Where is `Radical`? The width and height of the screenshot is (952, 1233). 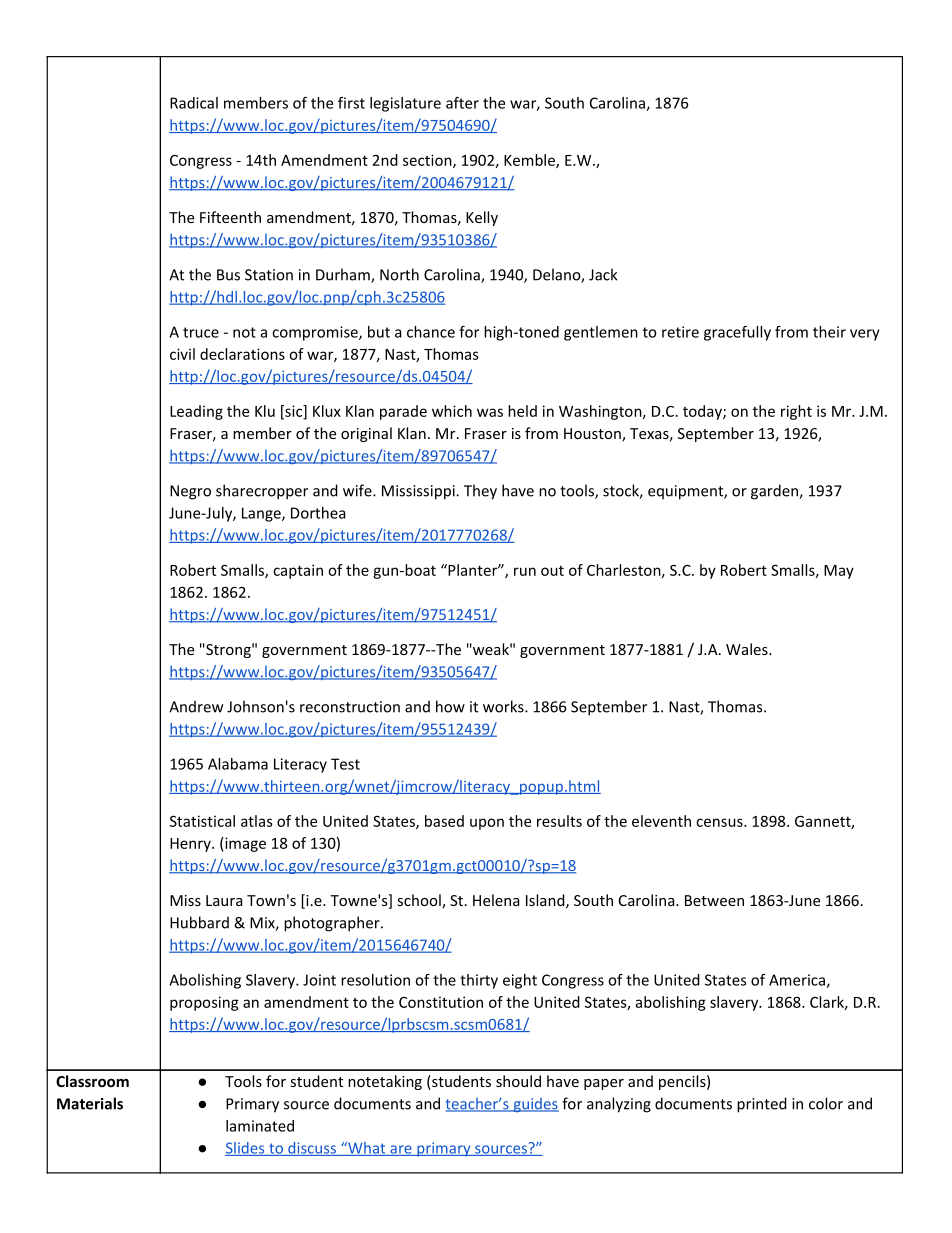
Radical is located at coordinates (194, 103).
